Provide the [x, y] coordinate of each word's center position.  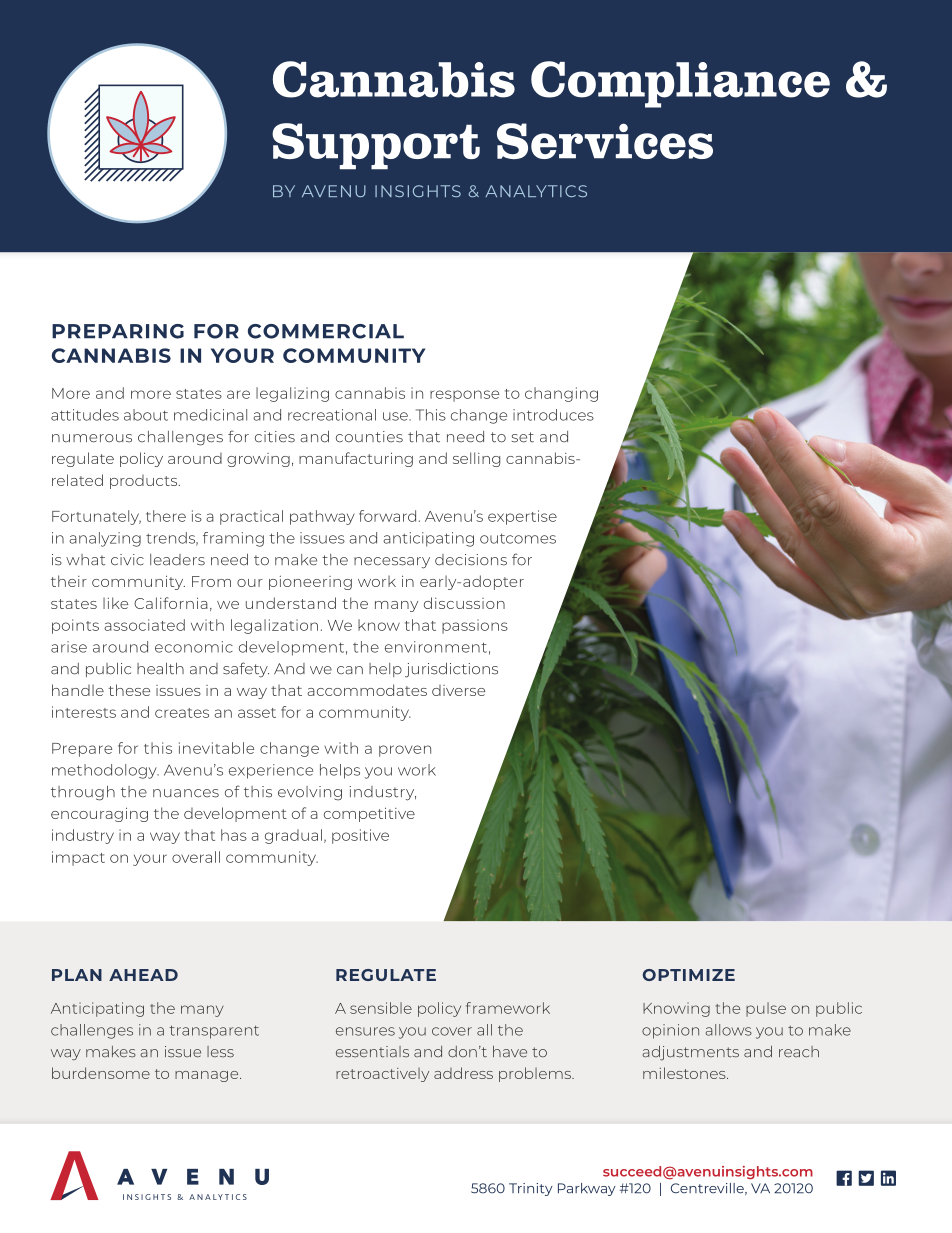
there [166, 516]
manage [208, 1076]
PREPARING [118, 331]
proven [405, 751]
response [464, 396]
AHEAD [143, 975]
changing [561, 394]
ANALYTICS [536, 191]
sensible [381, 1008]
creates [182, 713]
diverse [458, 690]
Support [376, 146]
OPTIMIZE [689, 975]
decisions [471, 560]
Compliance [680, 84]
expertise [522, 517]
